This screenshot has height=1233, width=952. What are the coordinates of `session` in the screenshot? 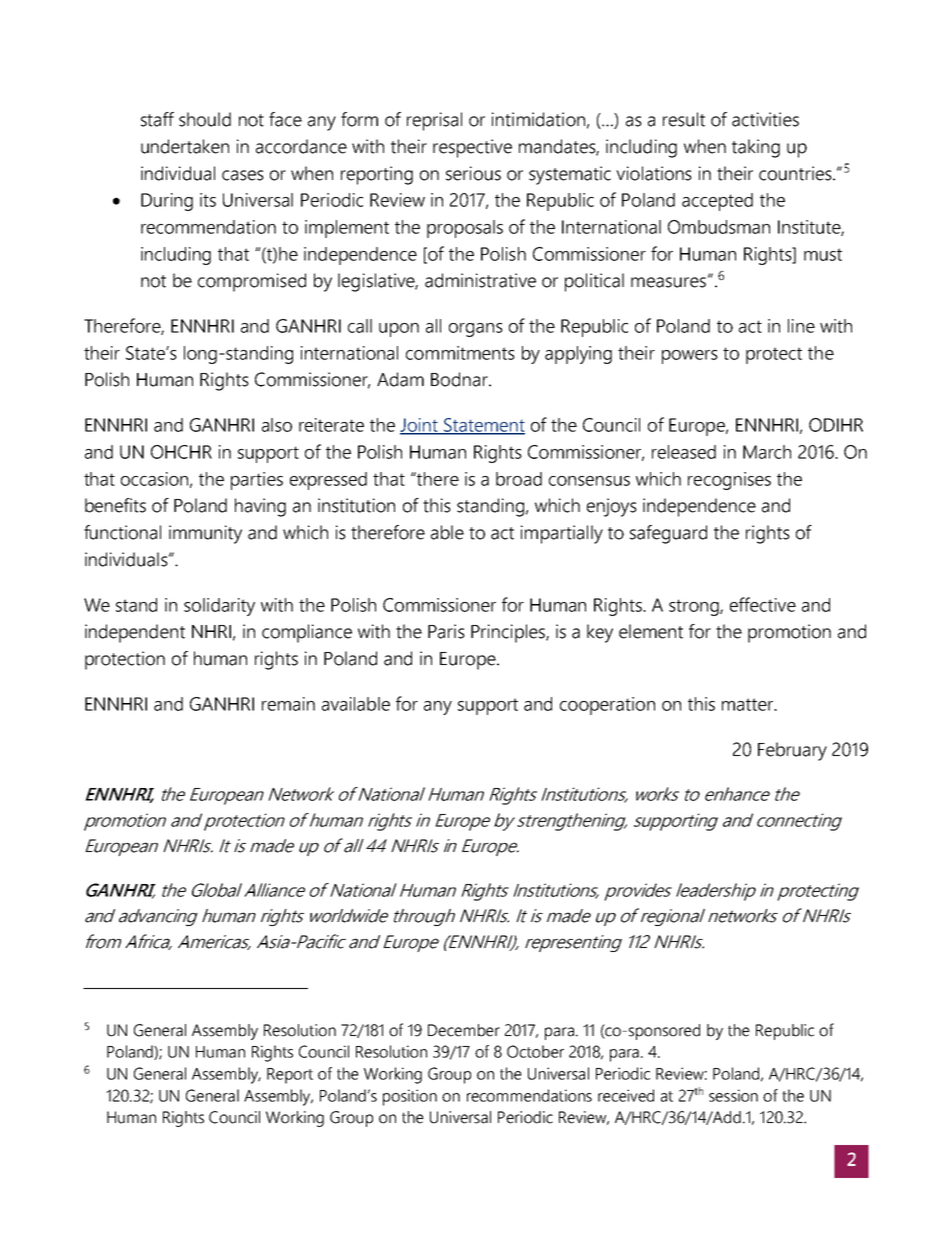 It's located at (733, 1095).
